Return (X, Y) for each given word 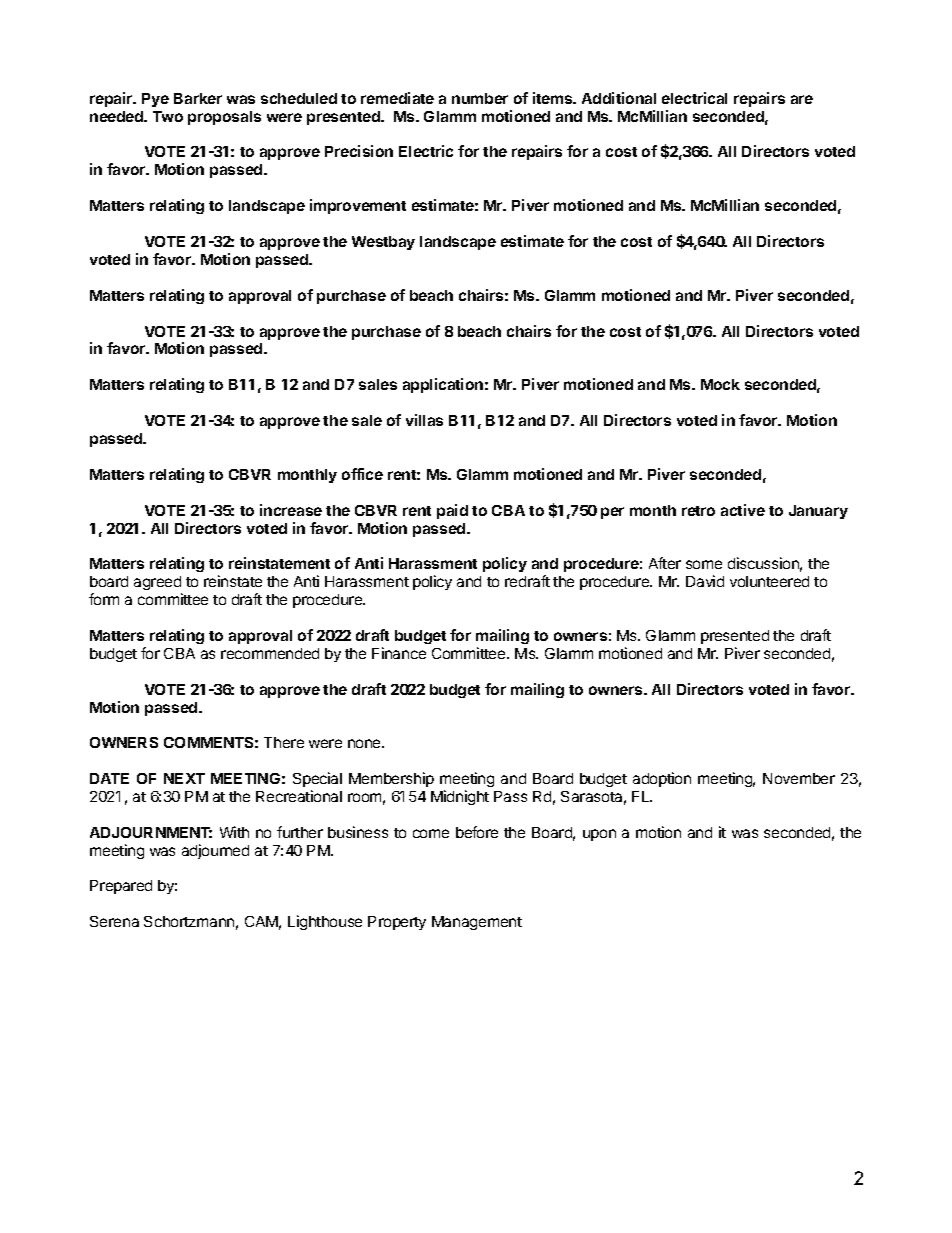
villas (424, 420)
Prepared (121, 887)
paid (452, 511)
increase (291, 510)
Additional (619, 98)
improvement (358, 206)
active (743, 510)
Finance (399, 653)
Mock (720, 384)
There (284, 742)
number (480, 98)
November (799, 778)
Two (168, 116)
